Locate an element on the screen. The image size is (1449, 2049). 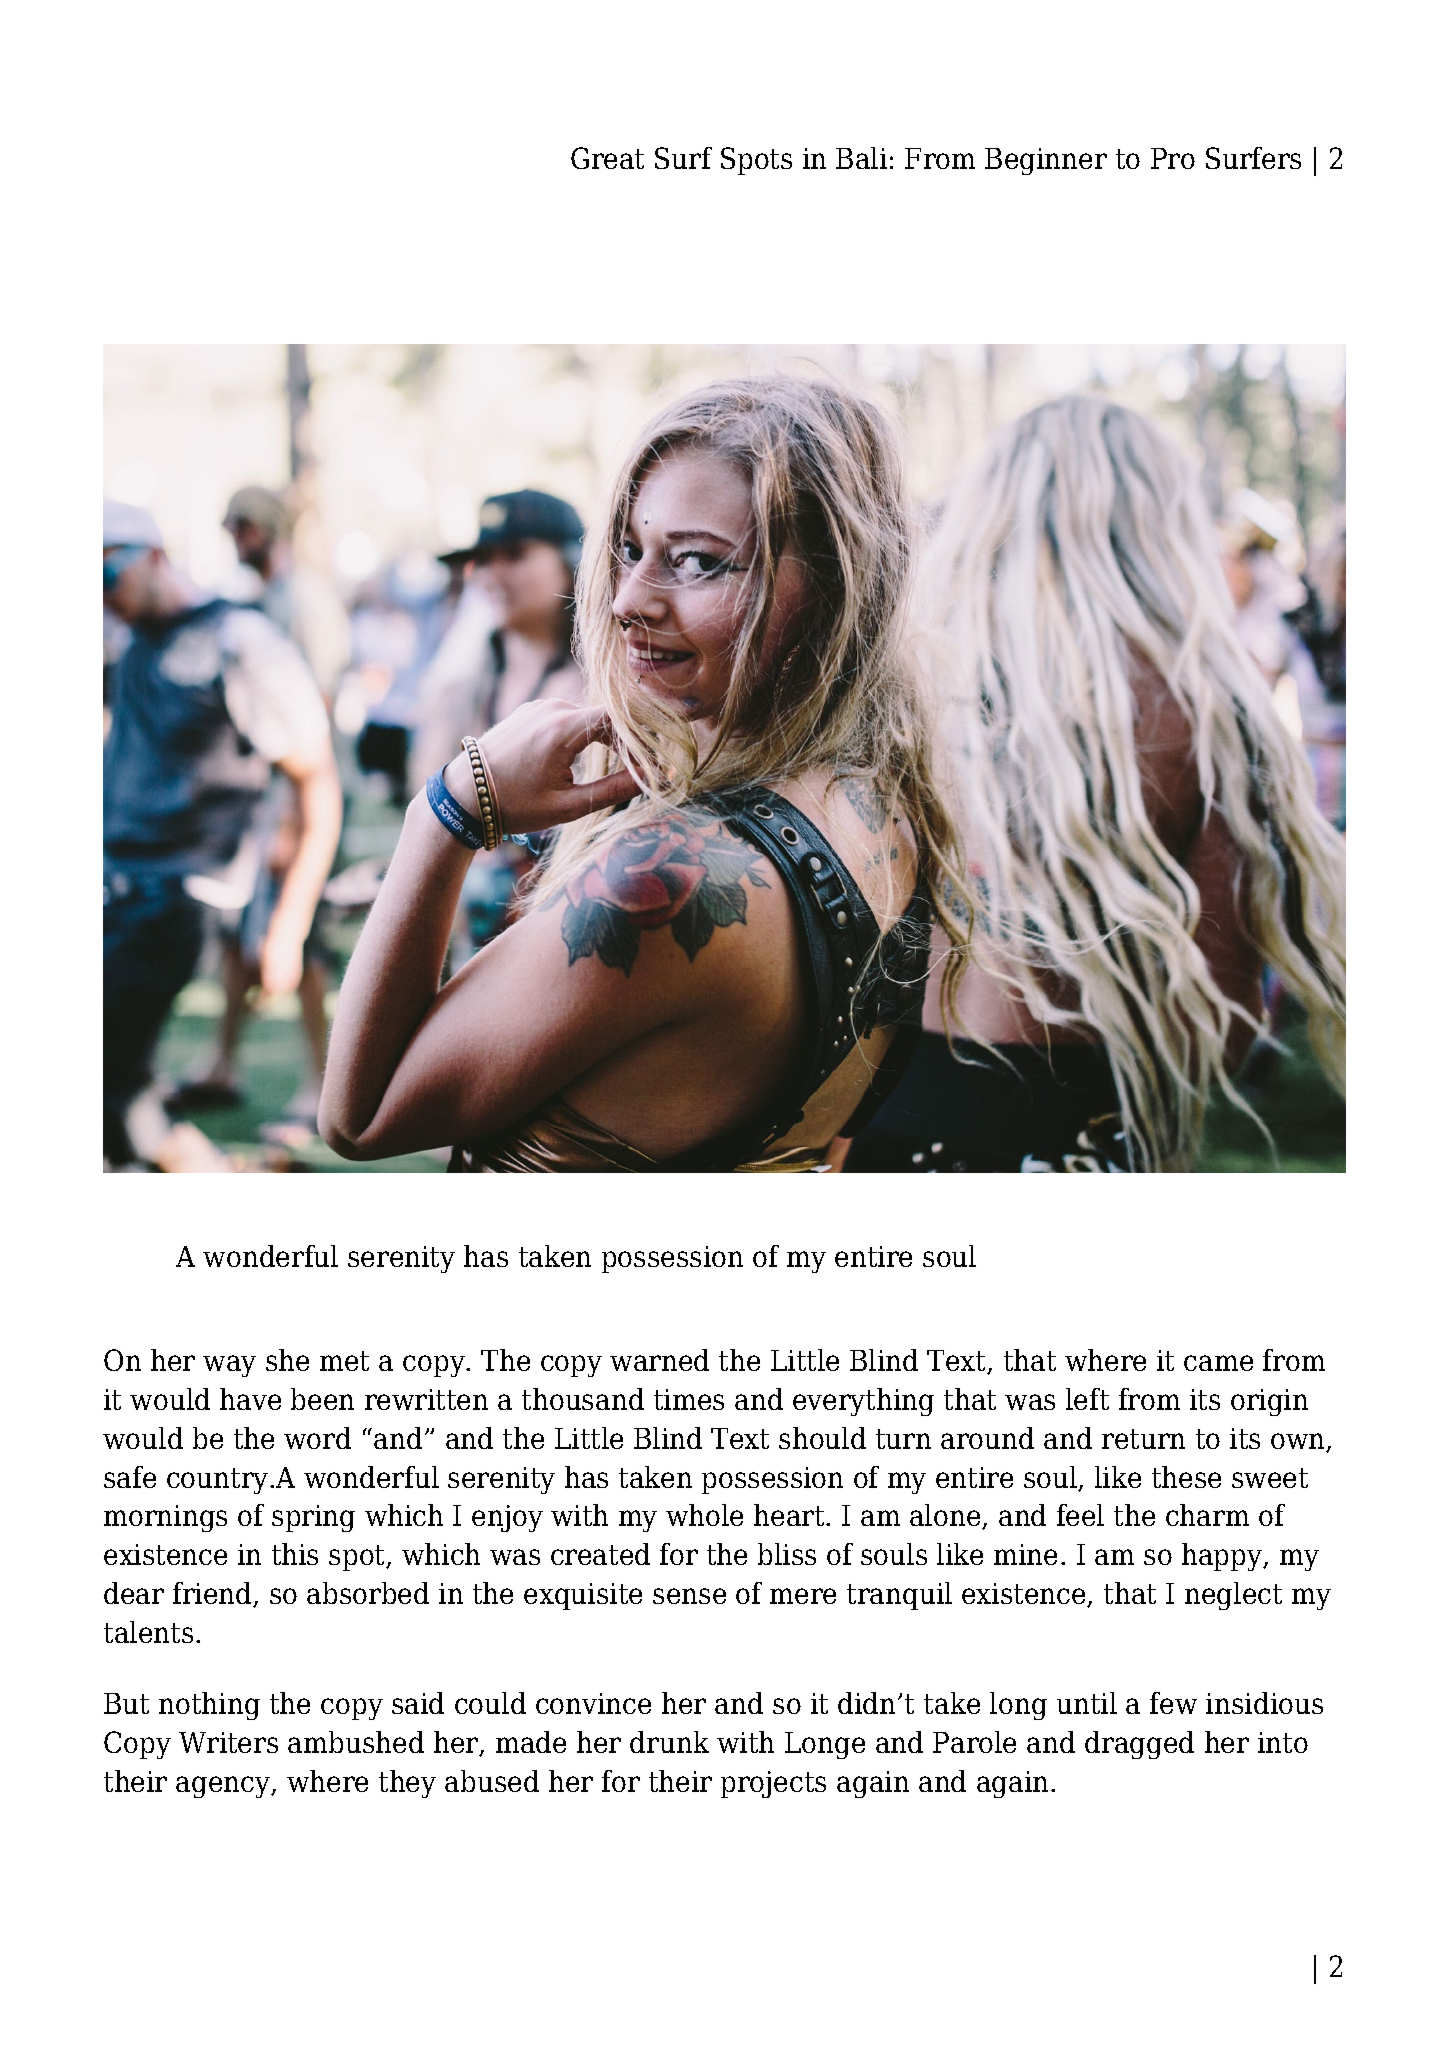
drunk is located at coordinates (669, 1742).
